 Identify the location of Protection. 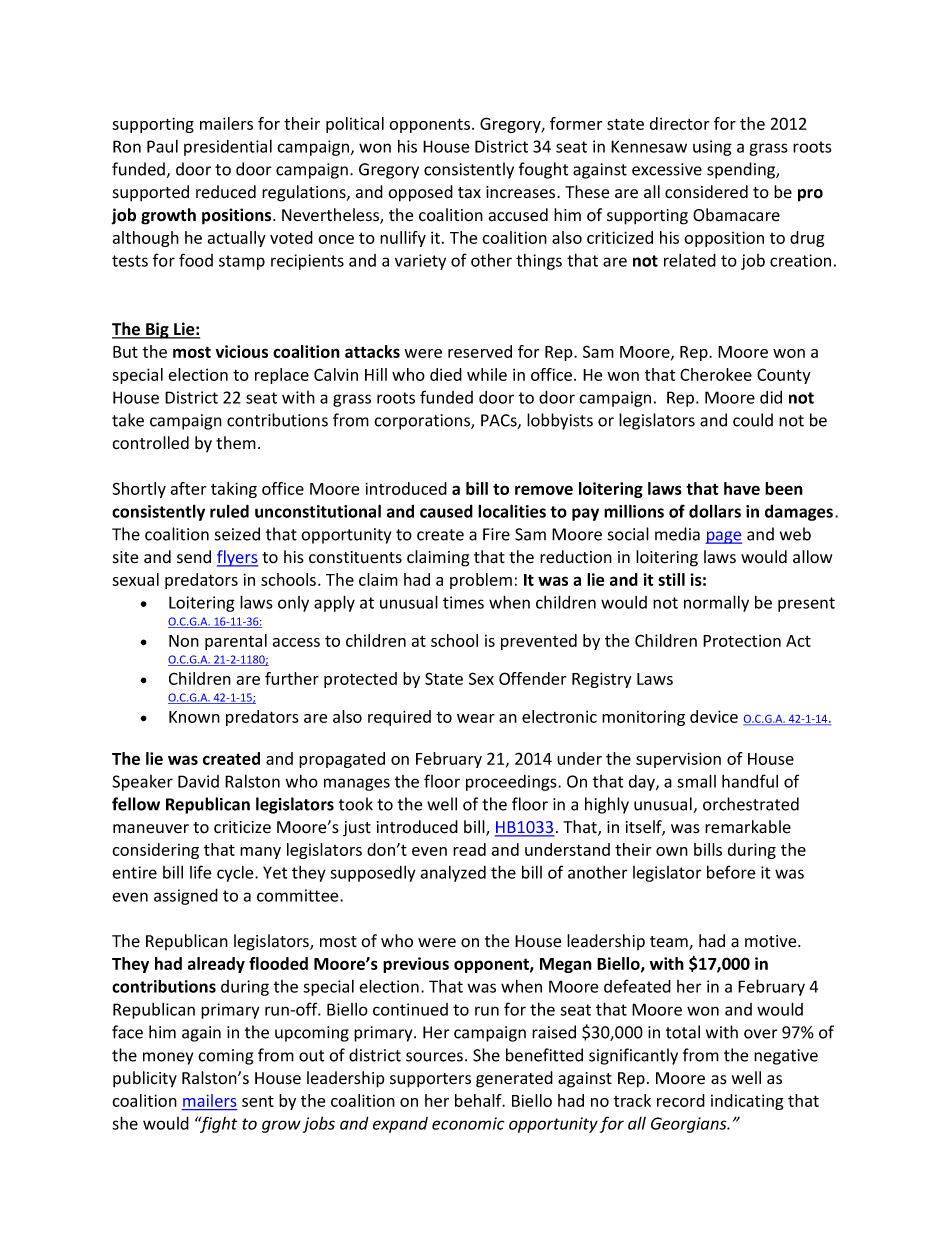
(742, 640).
